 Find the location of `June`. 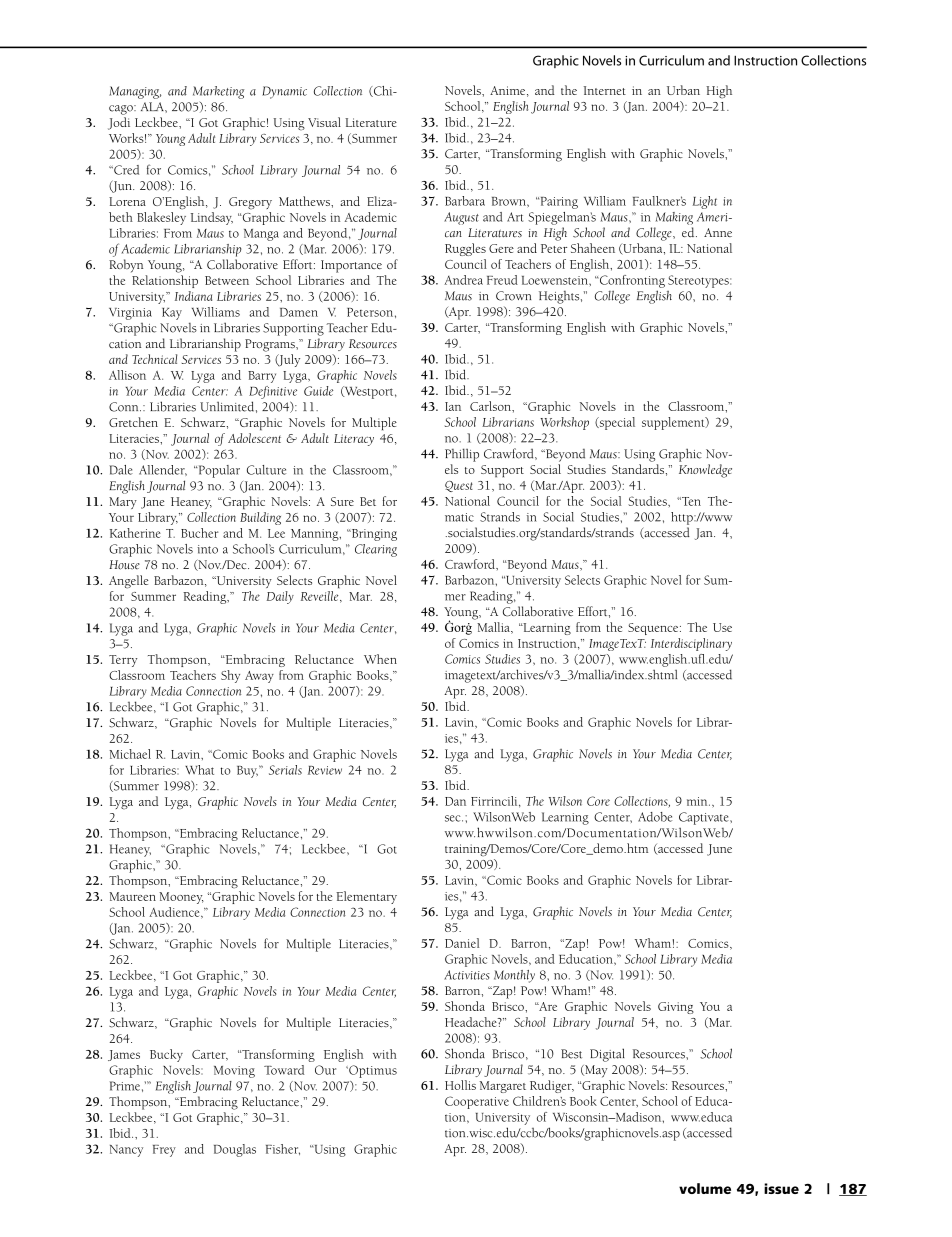

June is located at coordinates (719, 850).
